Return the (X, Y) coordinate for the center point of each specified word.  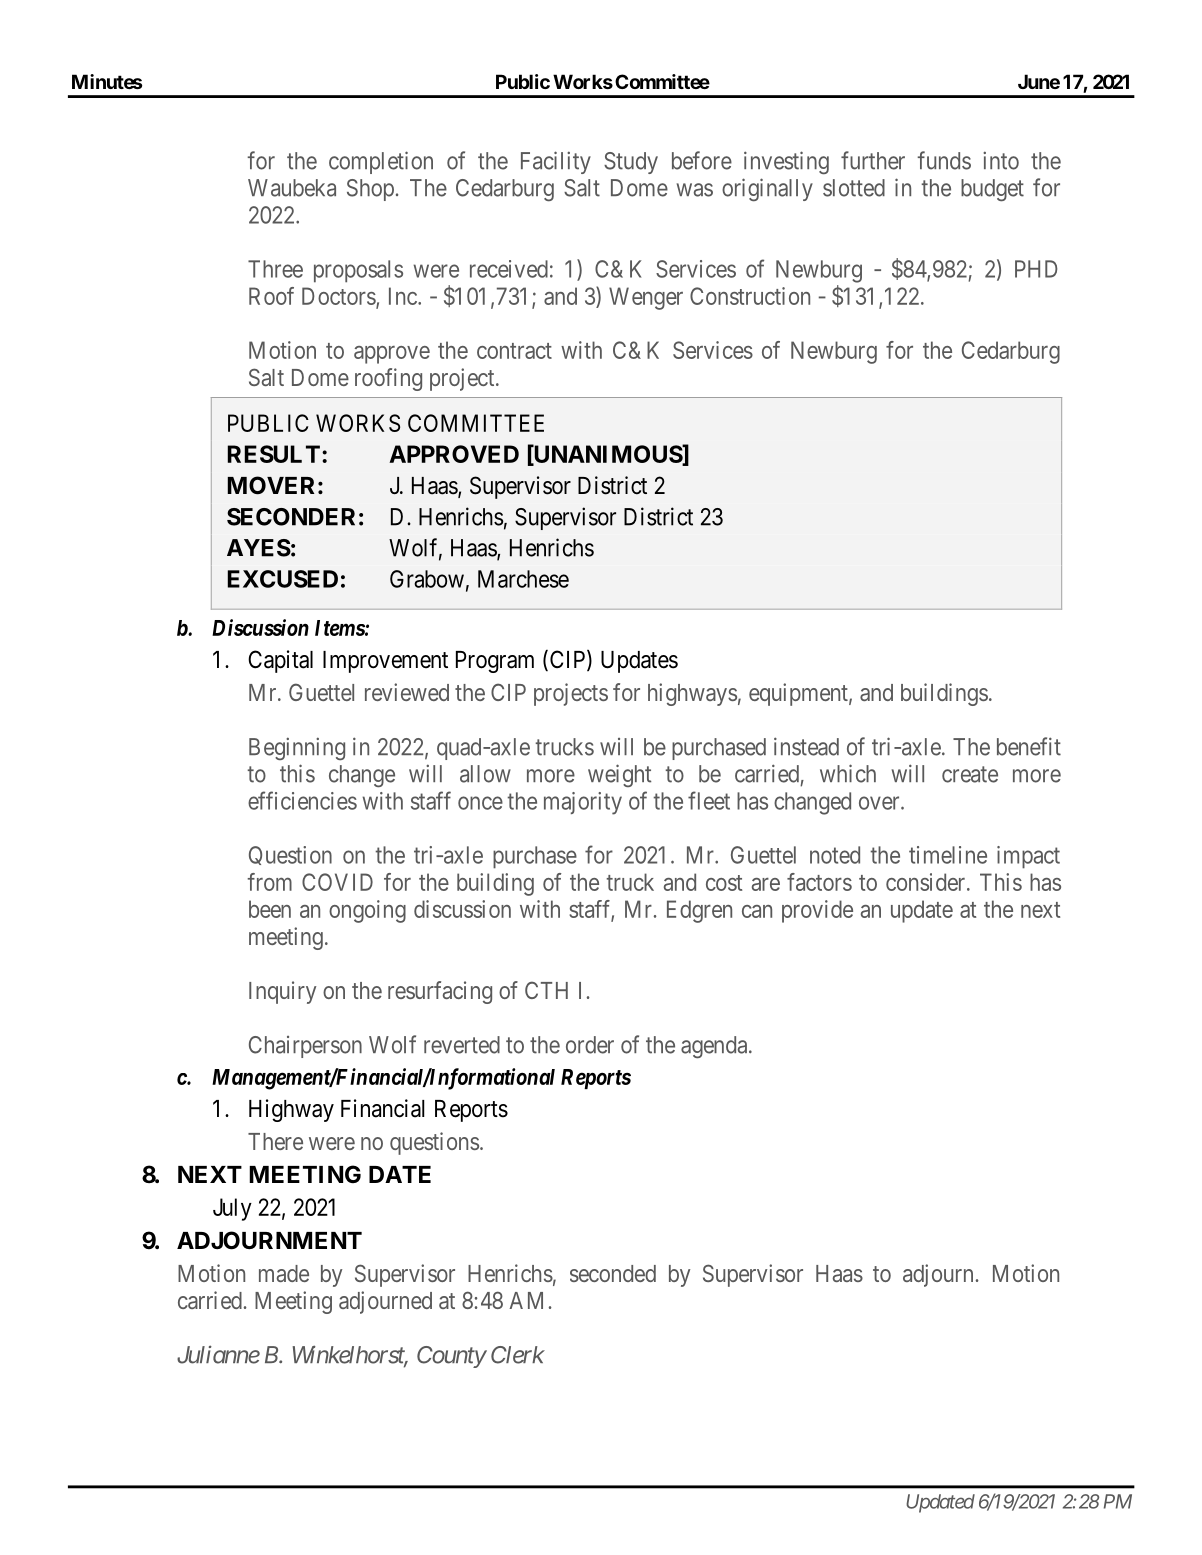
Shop (370, 190)
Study (631, 163)
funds (944, 160)
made (284, 1273)
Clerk (518, 1355)
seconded (613, 1273)
